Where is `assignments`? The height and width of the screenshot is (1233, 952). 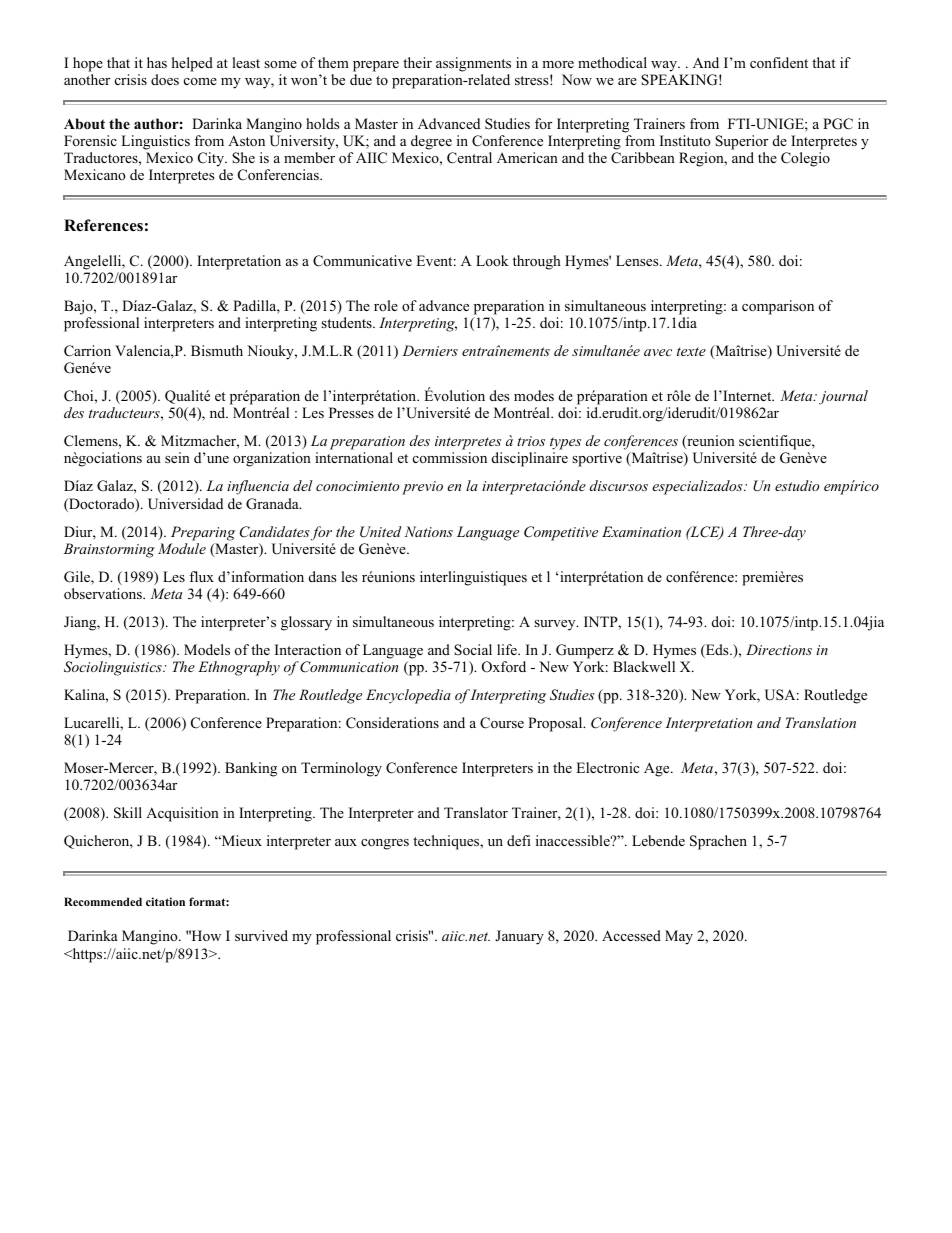 assignments is located at coordinates (473, 64).
